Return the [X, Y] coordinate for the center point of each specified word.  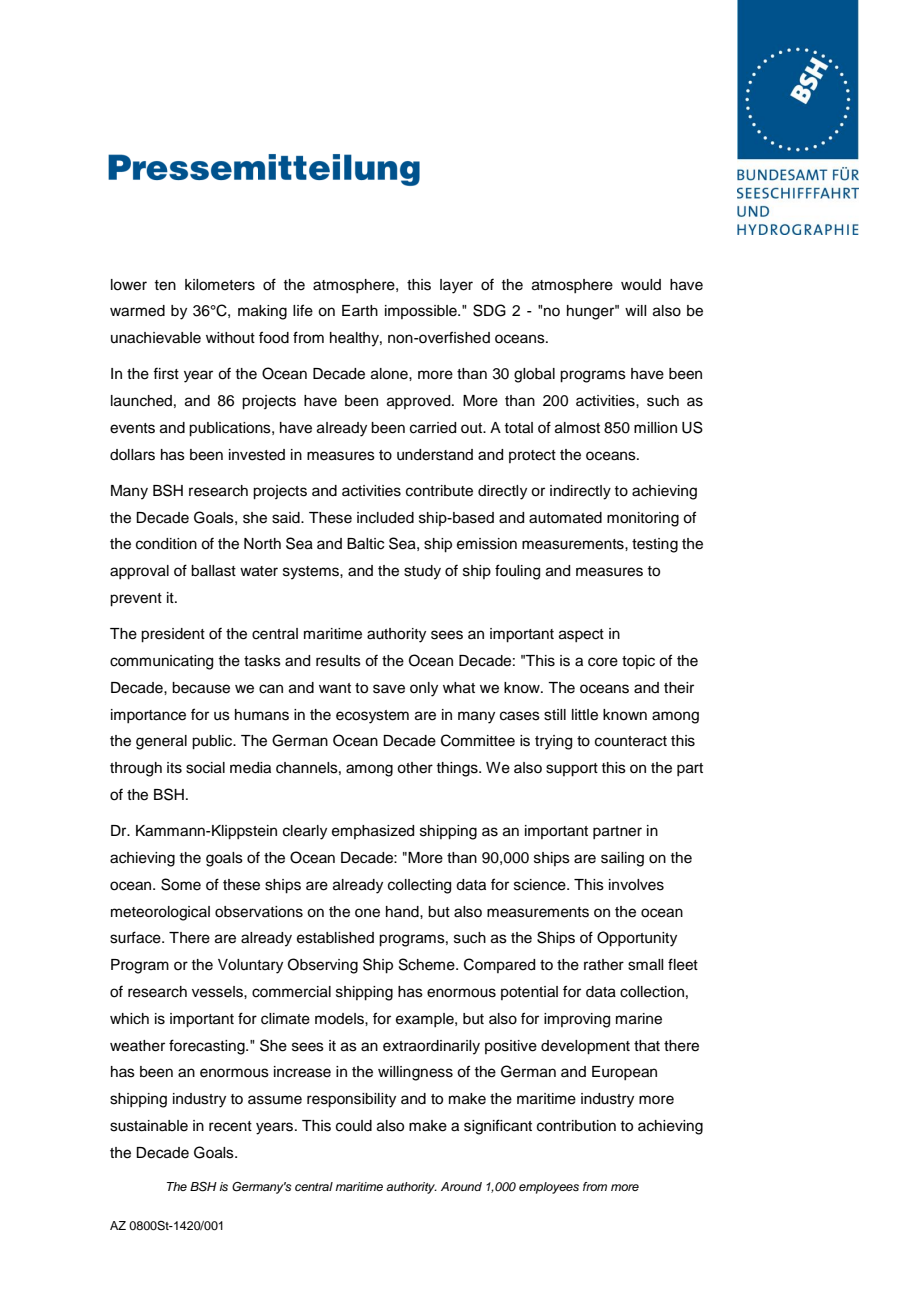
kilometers [220, 285]
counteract [631, 741]
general [161, 742]
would [641, 285]
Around [461, 1186]
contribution [576, 1126]
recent [230, 1126]
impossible [422, 312]
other [415, 768]
